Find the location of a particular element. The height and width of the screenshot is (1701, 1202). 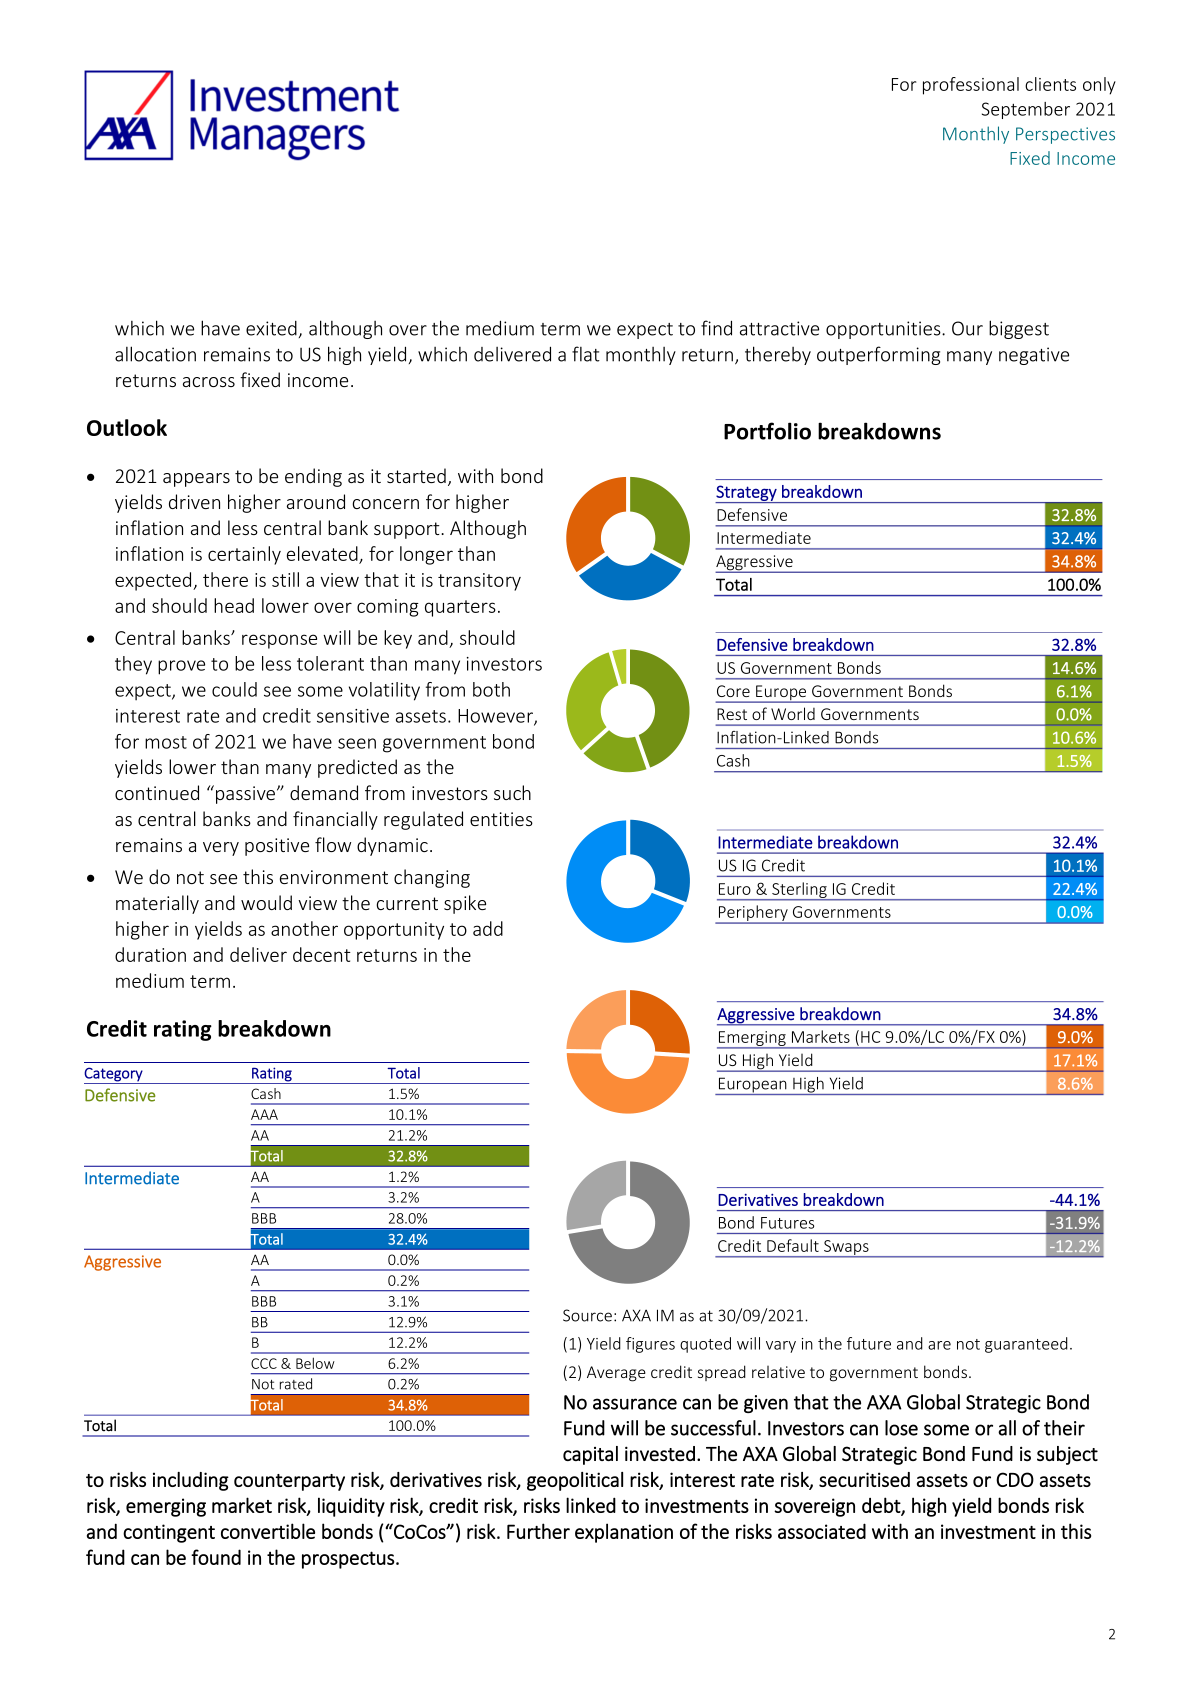

very is located at coordinates (221, 849).
